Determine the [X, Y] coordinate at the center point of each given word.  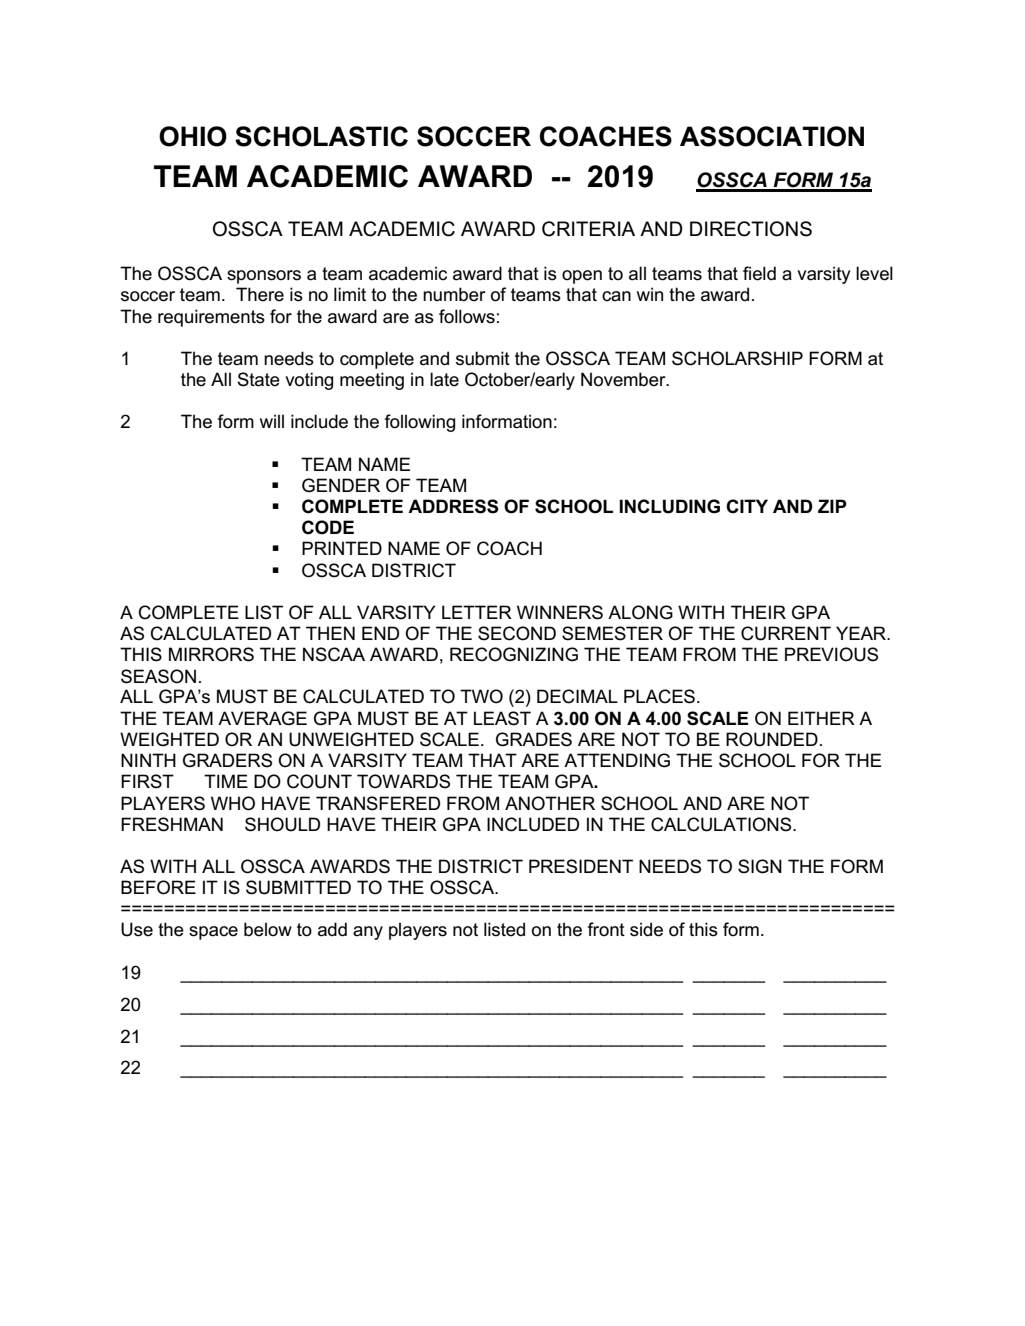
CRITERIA [588, 229]
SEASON [158, 676]
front [606, 929]
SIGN [760, 866]
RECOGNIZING [514, 654]
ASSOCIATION [772, 136]
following [420, 423]
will [272, 421]
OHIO [193, 136]
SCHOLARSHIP [737, 358]
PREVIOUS [831, 654]
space [213, 933]
